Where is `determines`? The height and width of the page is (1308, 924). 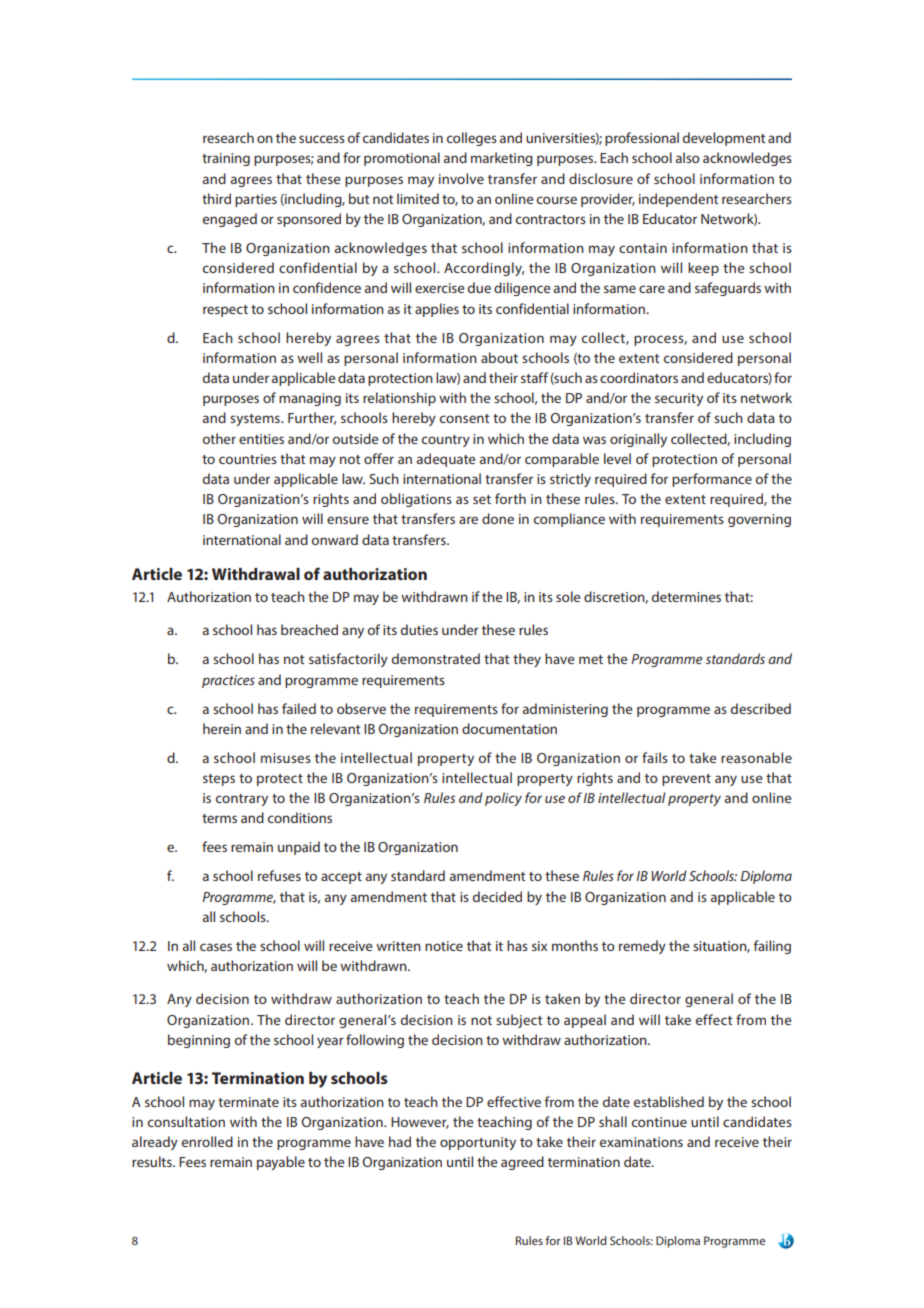 determines is located at coordinates (686, 596).
